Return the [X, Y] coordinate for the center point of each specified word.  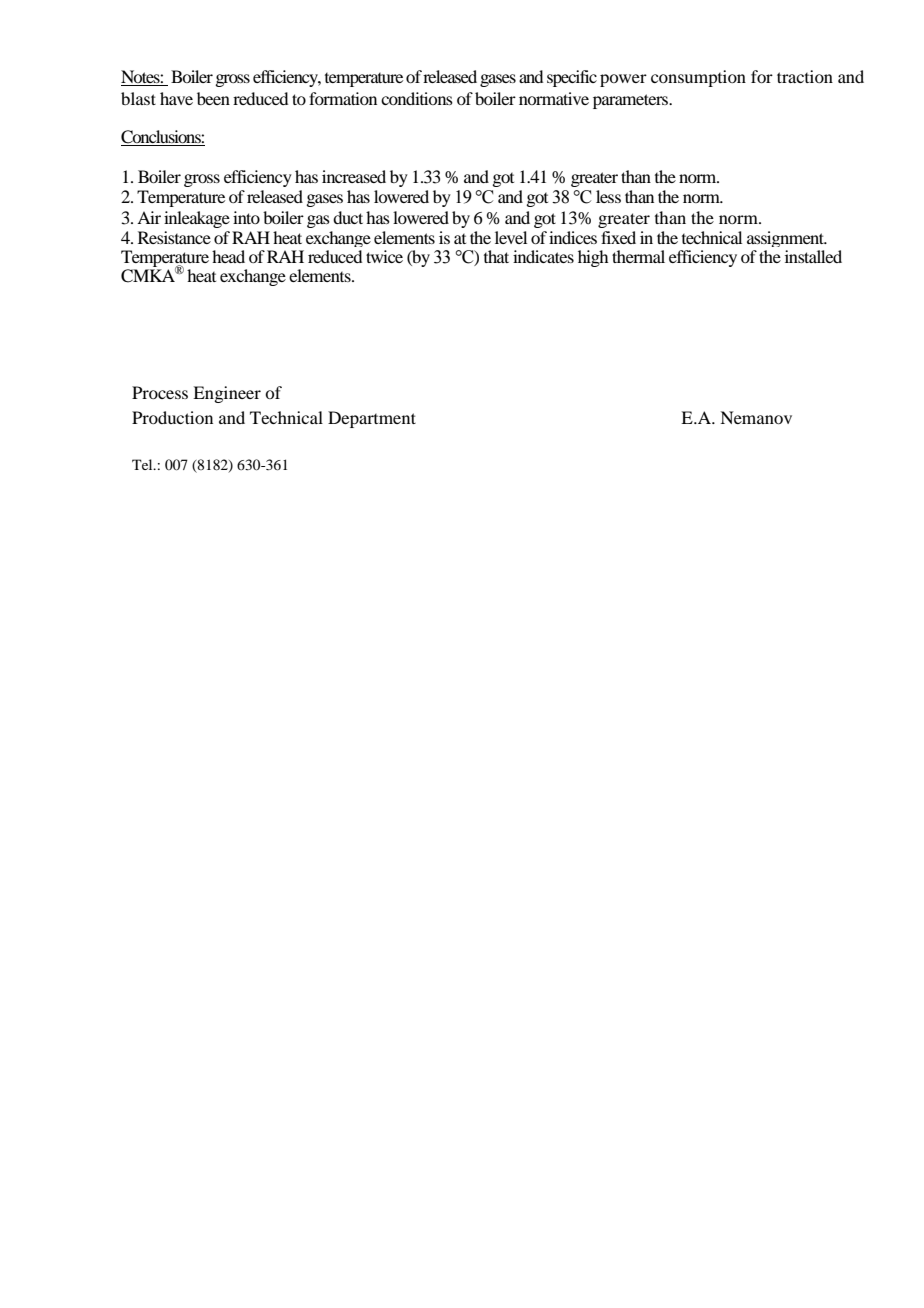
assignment [786, 239]
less [608, 196]
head [228, 256]
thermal [638, 256]
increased [354, 176]
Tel [143, 464]
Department [372, 419]
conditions [417, 98]
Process [160, 392]
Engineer [227, 394]
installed [813, 256]
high [593, 258]
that [496, 256]
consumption [698, 78]
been [213, 98]
